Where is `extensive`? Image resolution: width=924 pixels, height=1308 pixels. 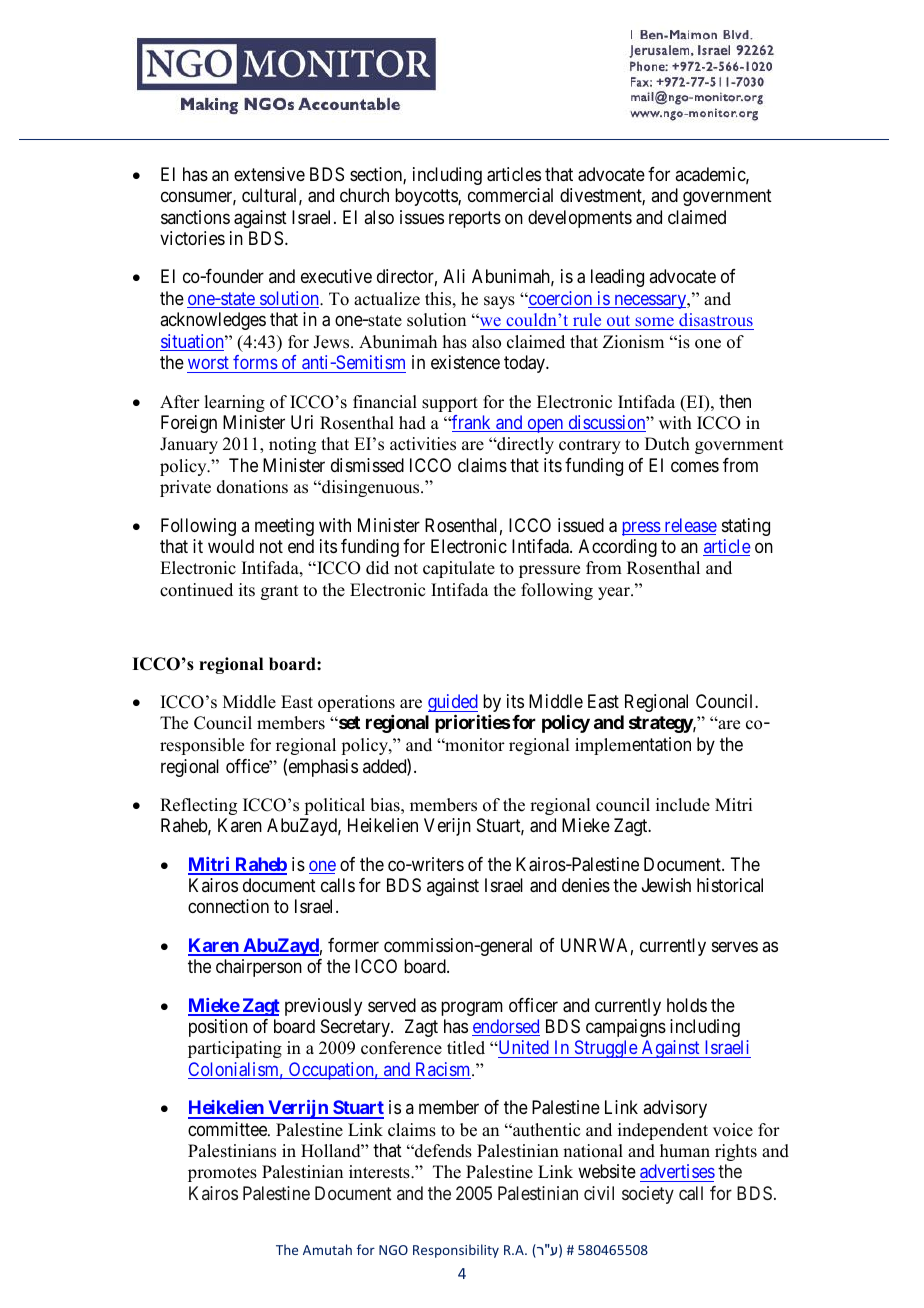
extensive is located at coordinates (269, 174).
